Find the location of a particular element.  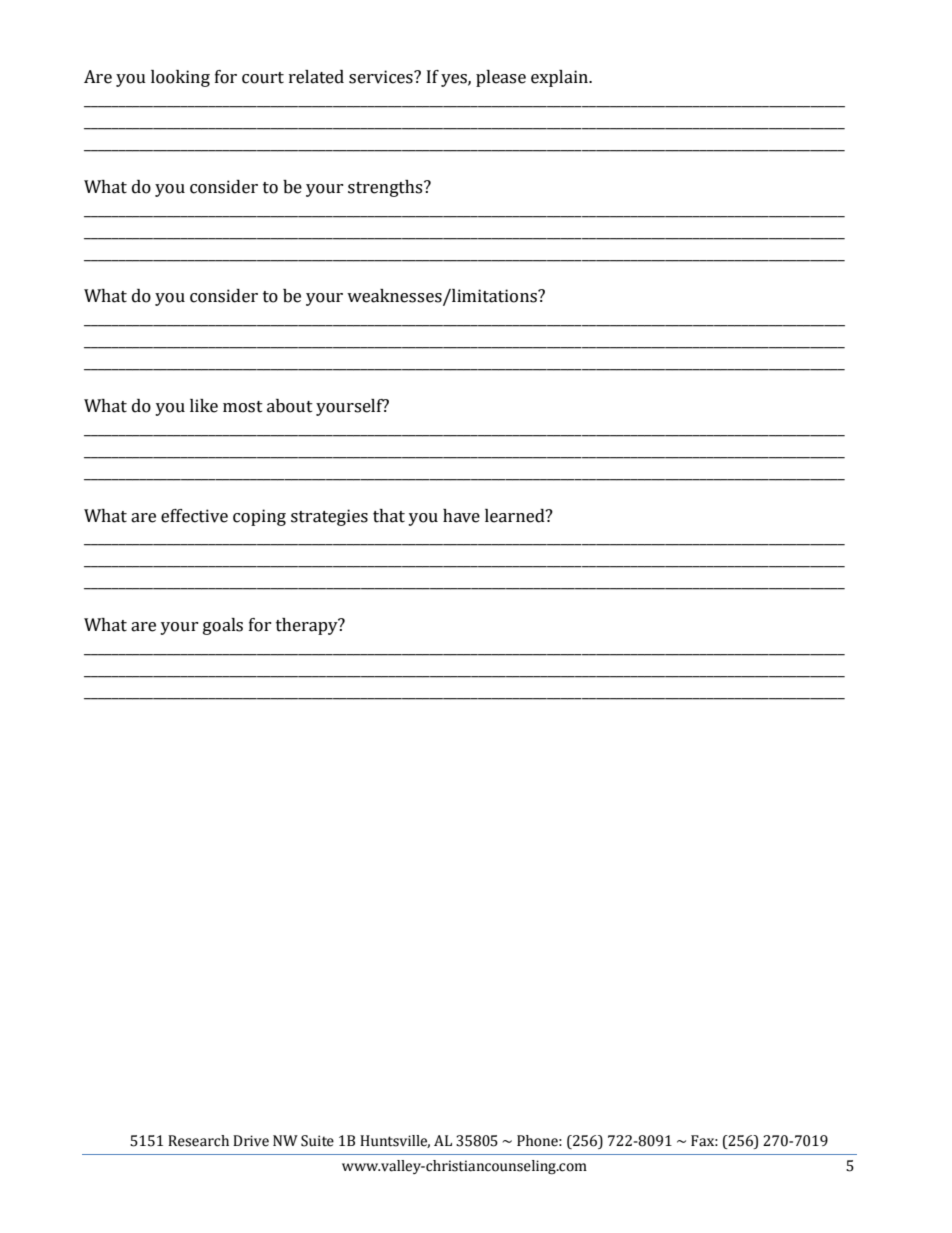

court is located at coordinates (263, 78).
